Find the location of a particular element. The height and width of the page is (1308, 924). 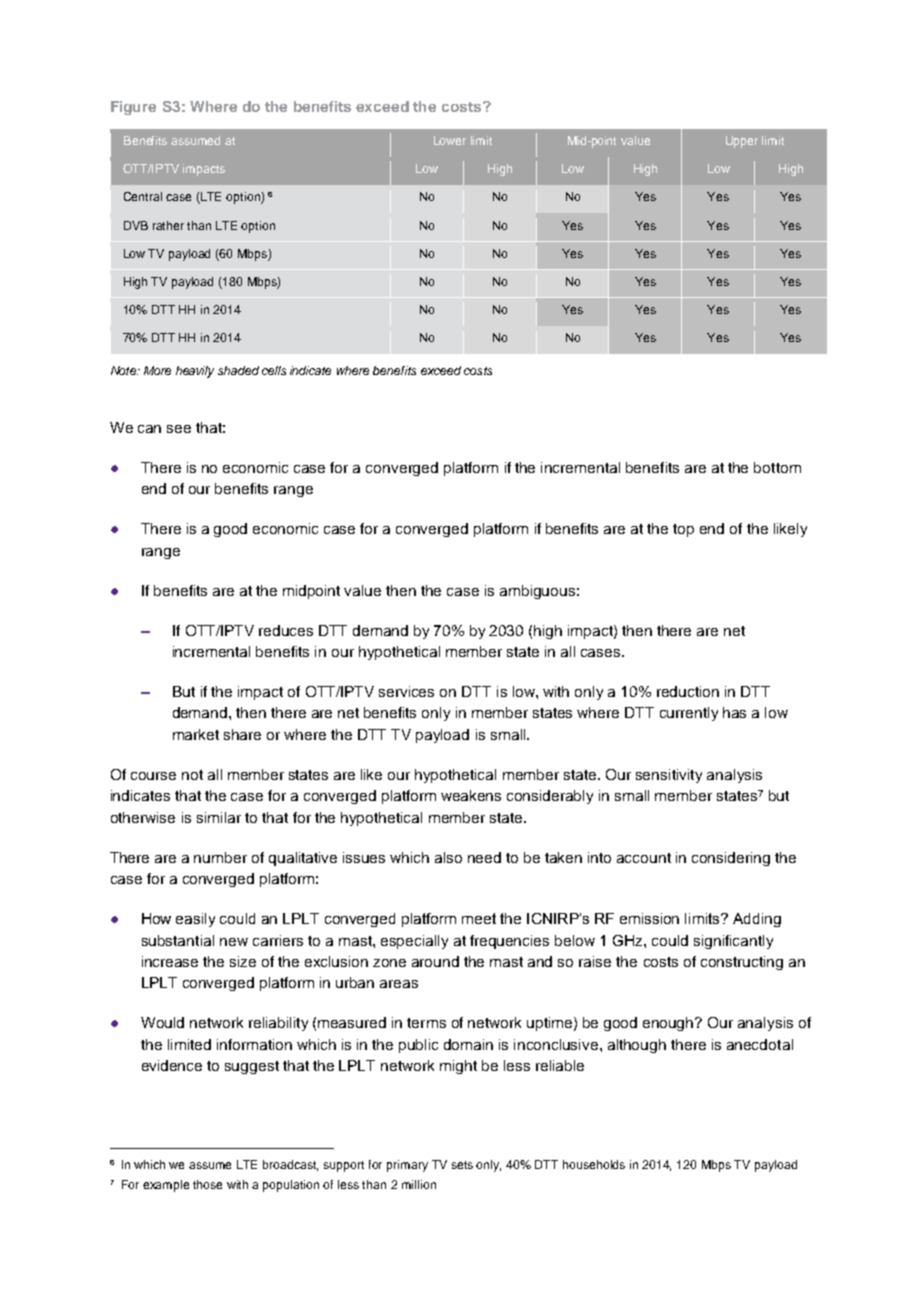

heavily is located at coordinates (195, 372).
